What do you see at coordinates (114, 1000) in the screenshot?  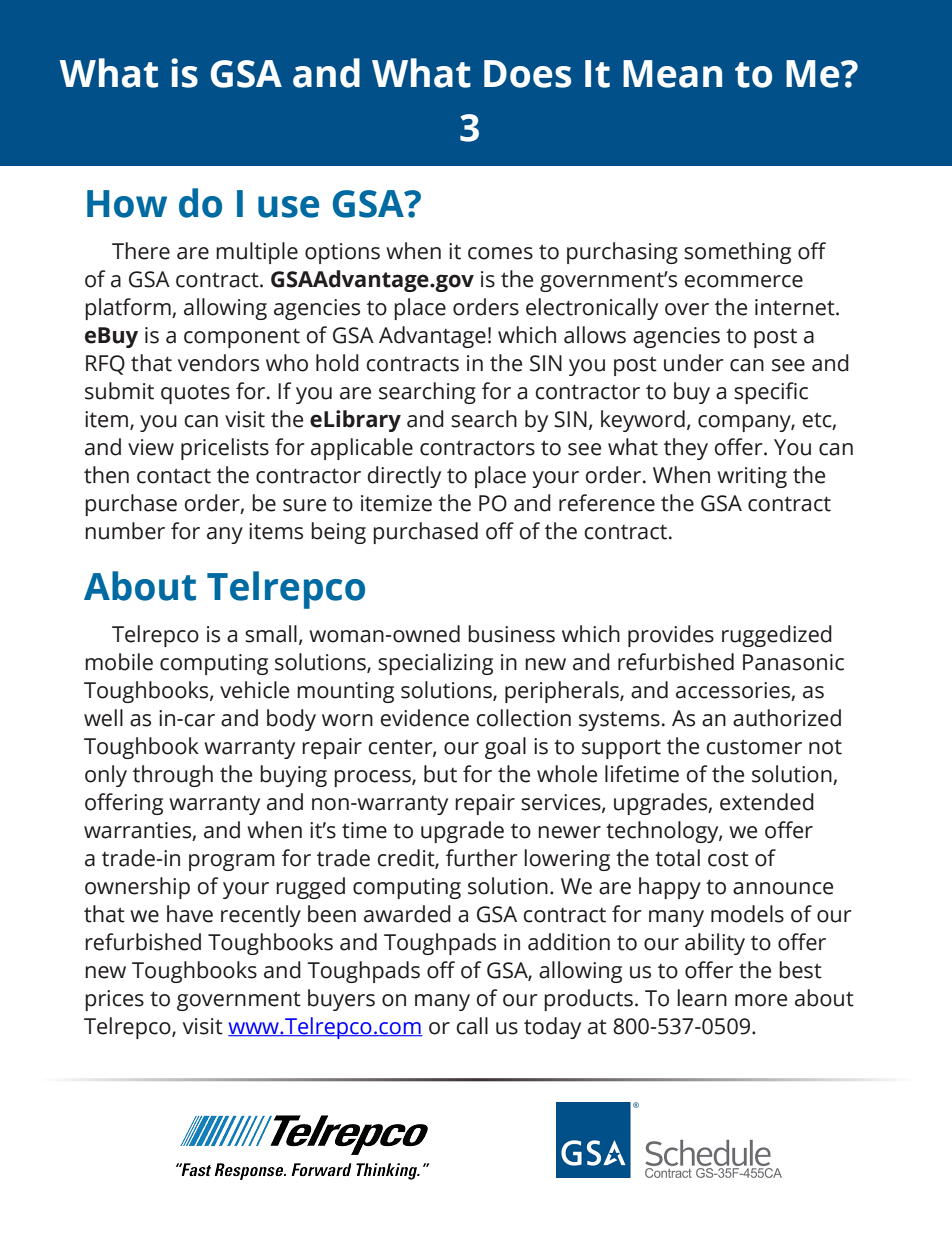 I see `prices` at bounding box center [114, 1000].
